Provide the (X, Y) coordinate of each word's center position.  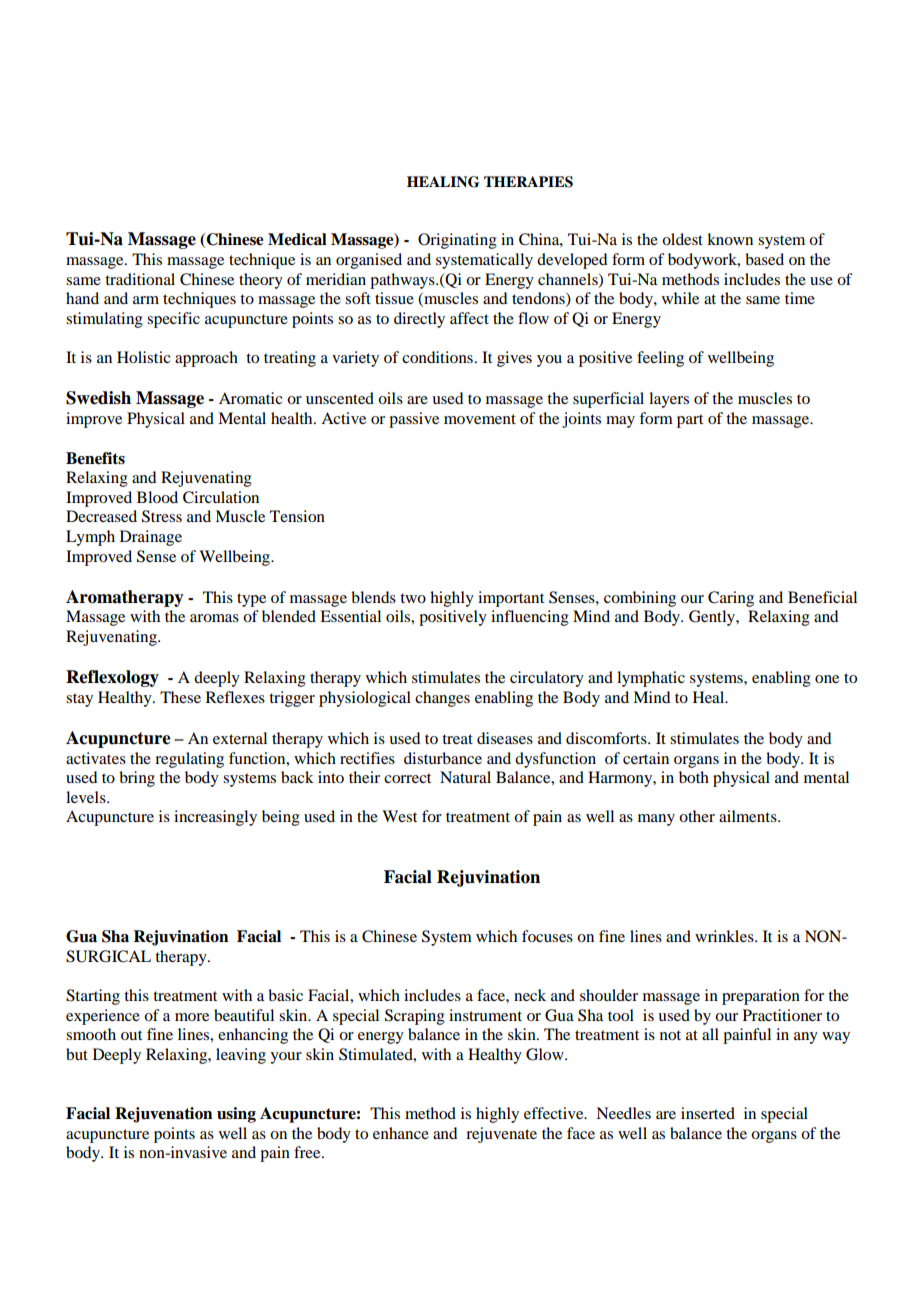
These (180, 697)
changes (442, 699)
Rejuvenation (164, 1115)
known (730, 239)
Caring (731, 599)
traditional (140, 279)
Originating (457, 241)
